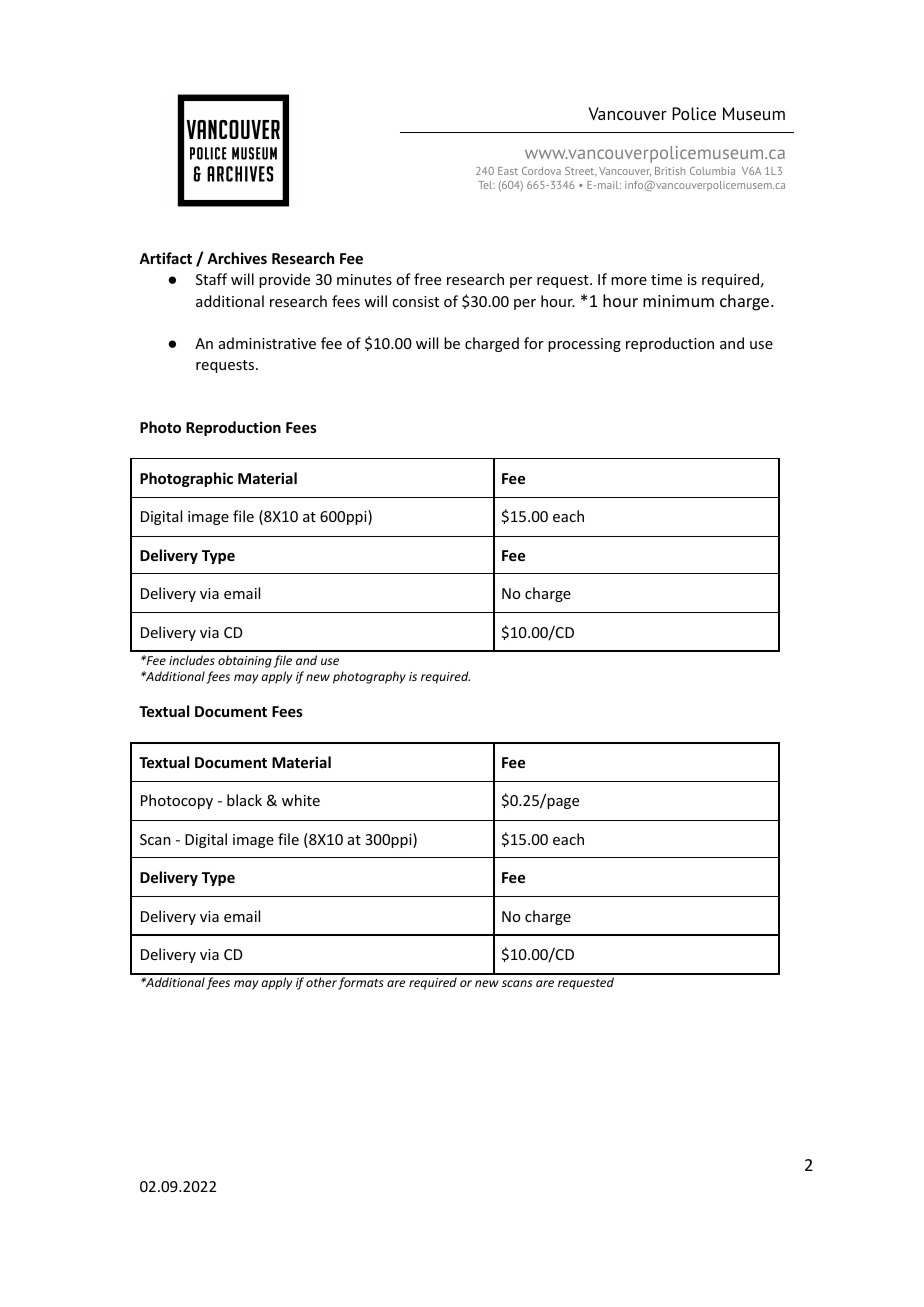 This screenshot has height=1307, width=924. Describe the element at coordinates (237, 258) in the screenshot. I see `Archives` at that location.
